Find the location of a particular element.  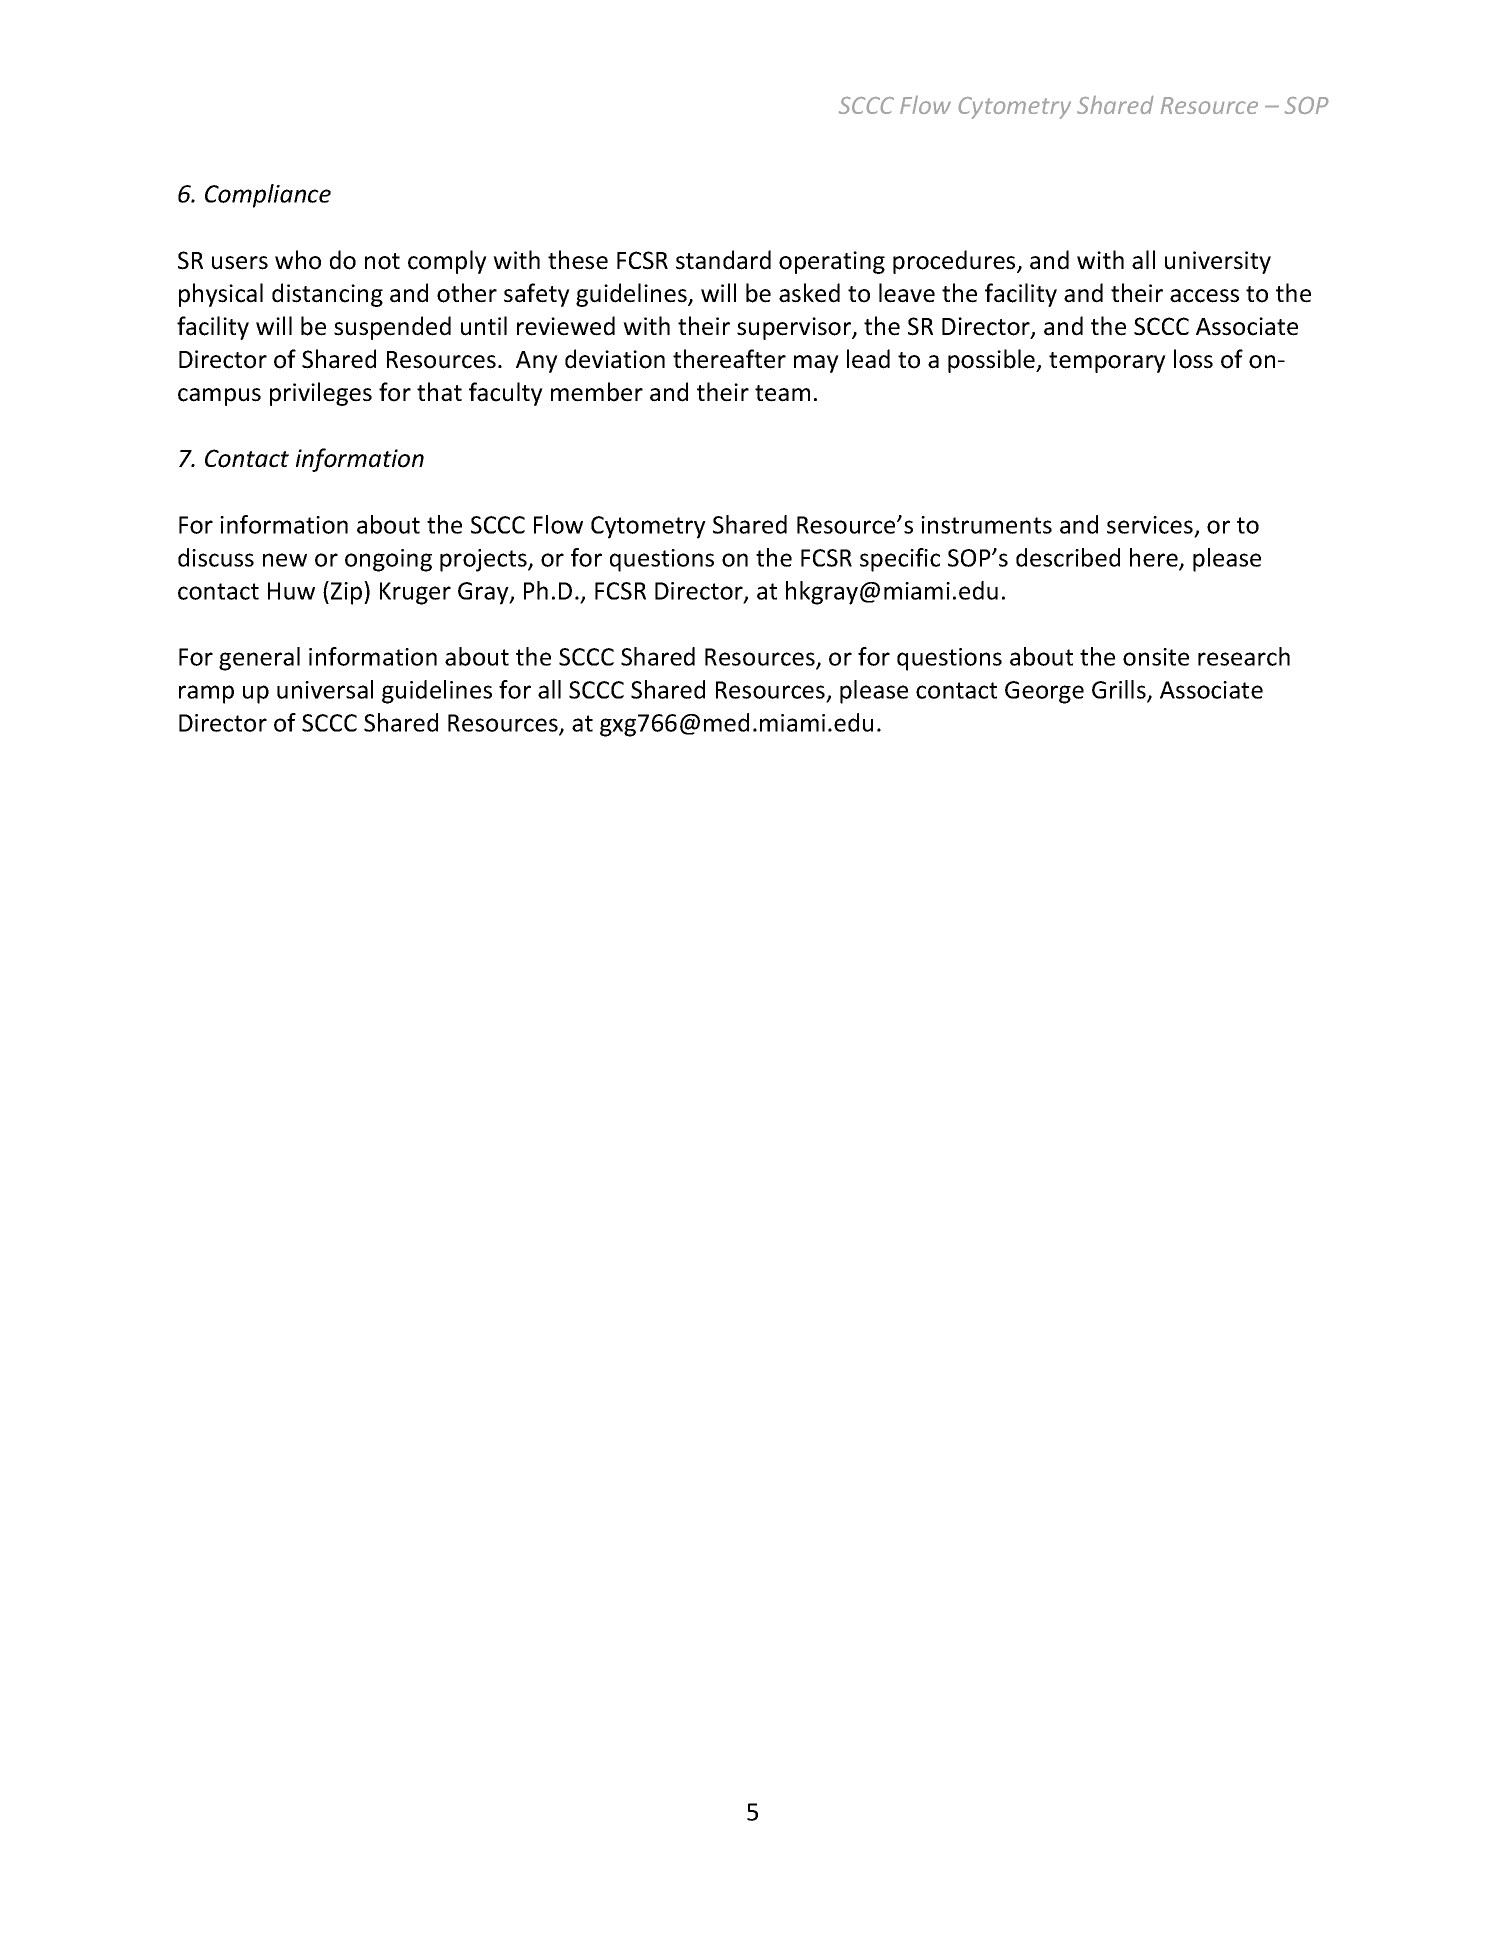

universal is located at coordinates (325, 689).
